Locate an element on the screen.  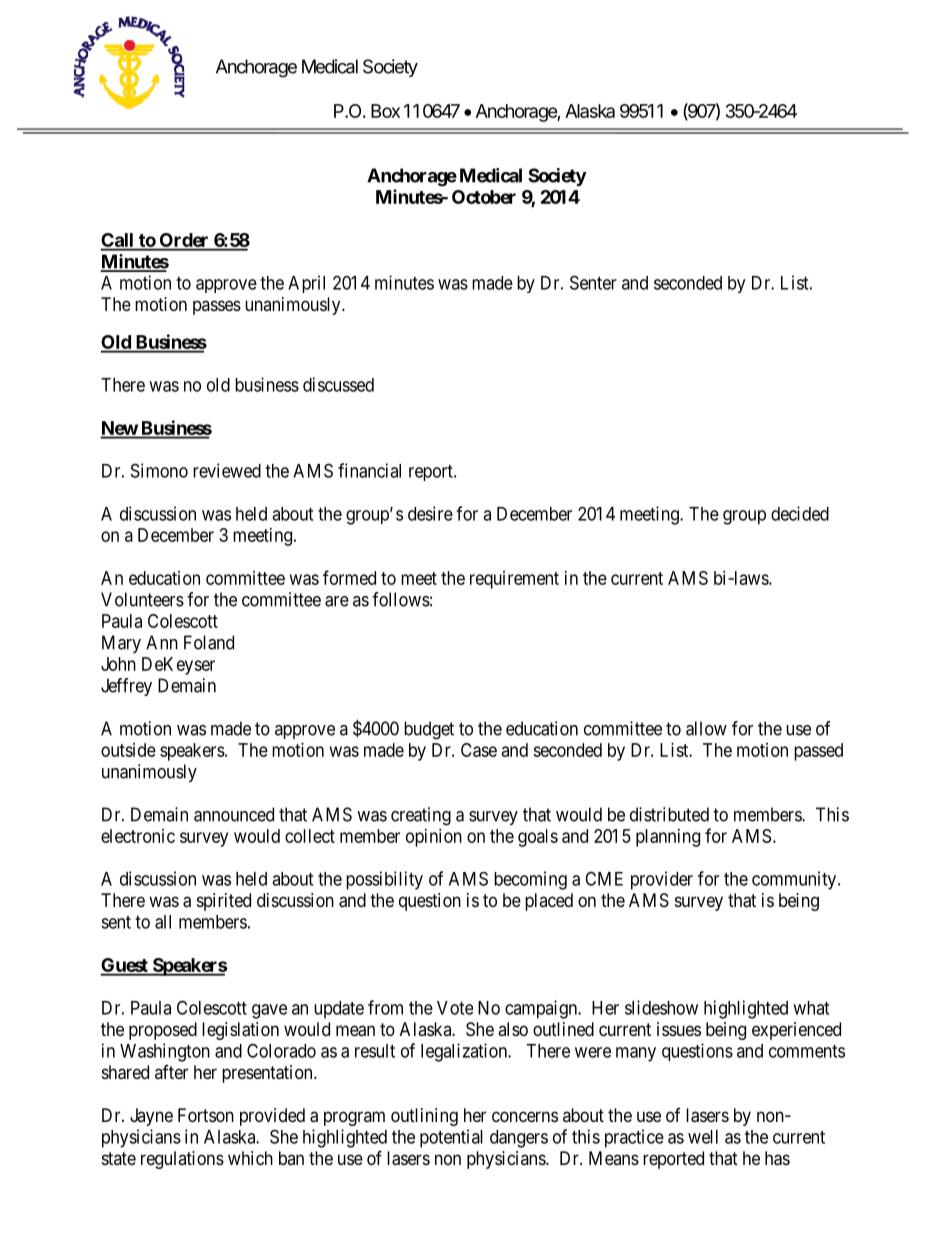
allow is located at coordinates (706, 728).
